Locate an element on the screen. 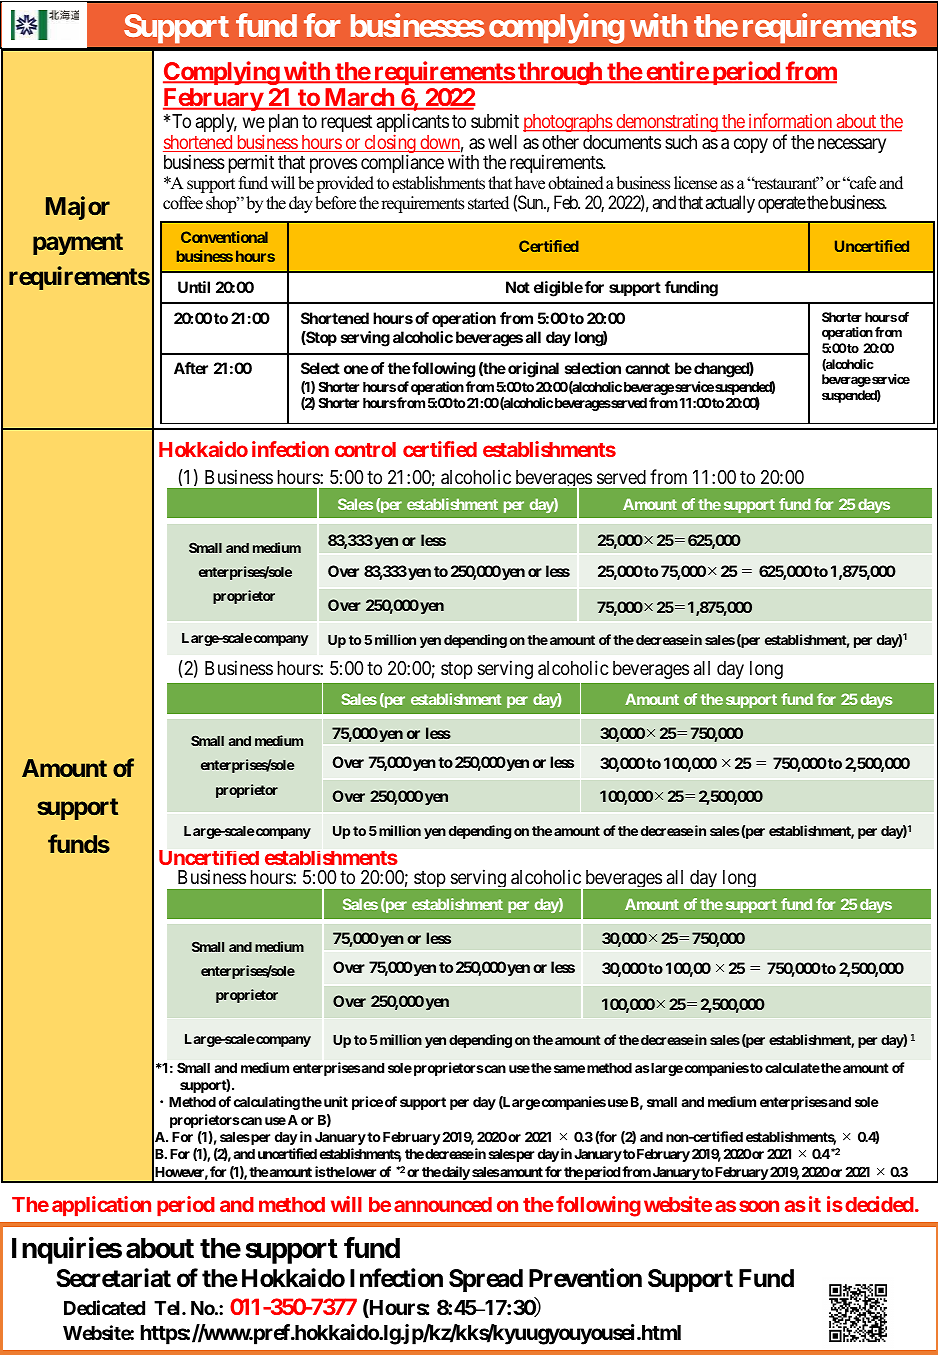 The image size is (938, 1355). soon is located at coordinates (759, 1206).
